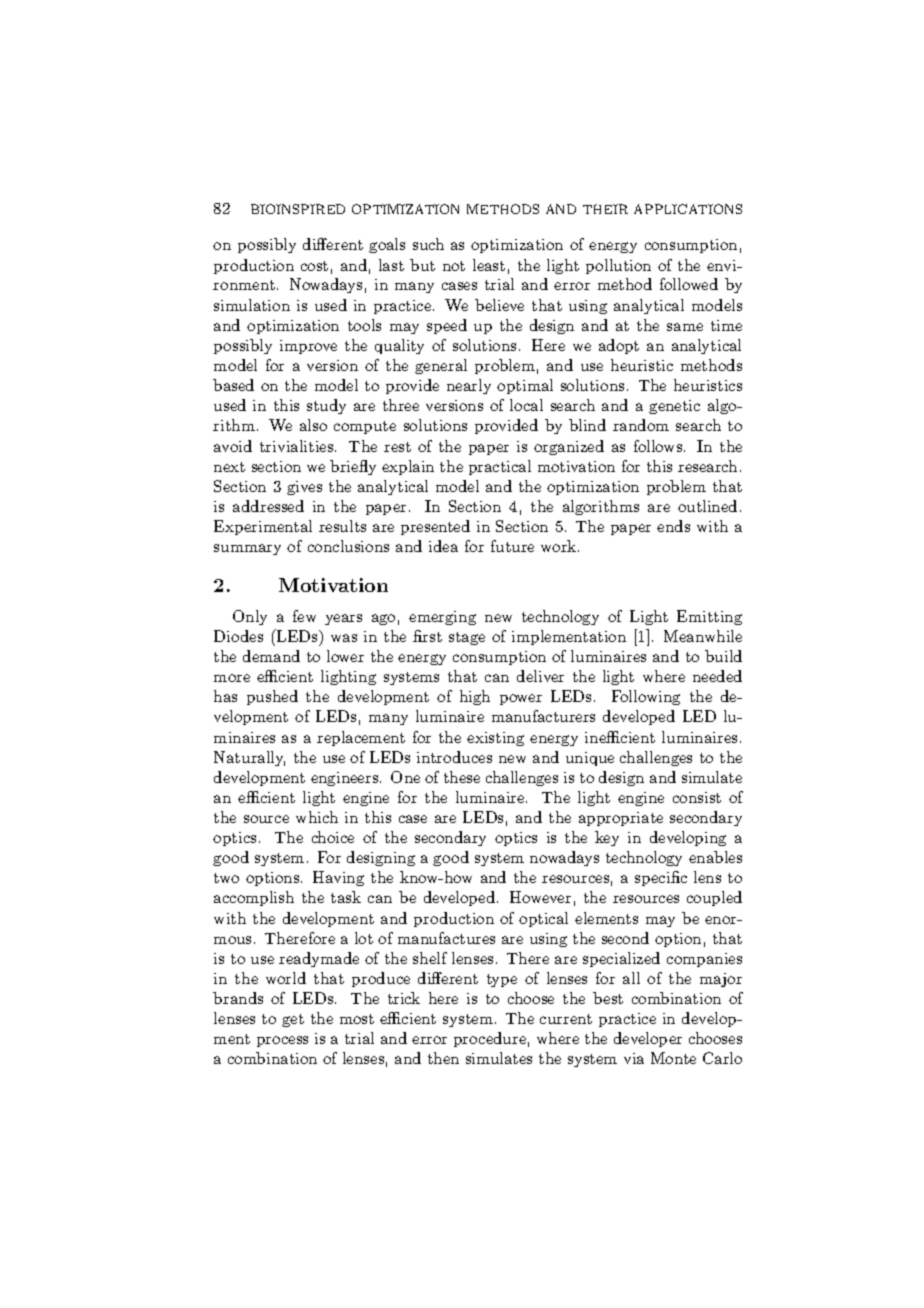  What do you see at coordinates (293, 1020) in the screenshot?
I see `get` at bounding box center [293, 1020].
